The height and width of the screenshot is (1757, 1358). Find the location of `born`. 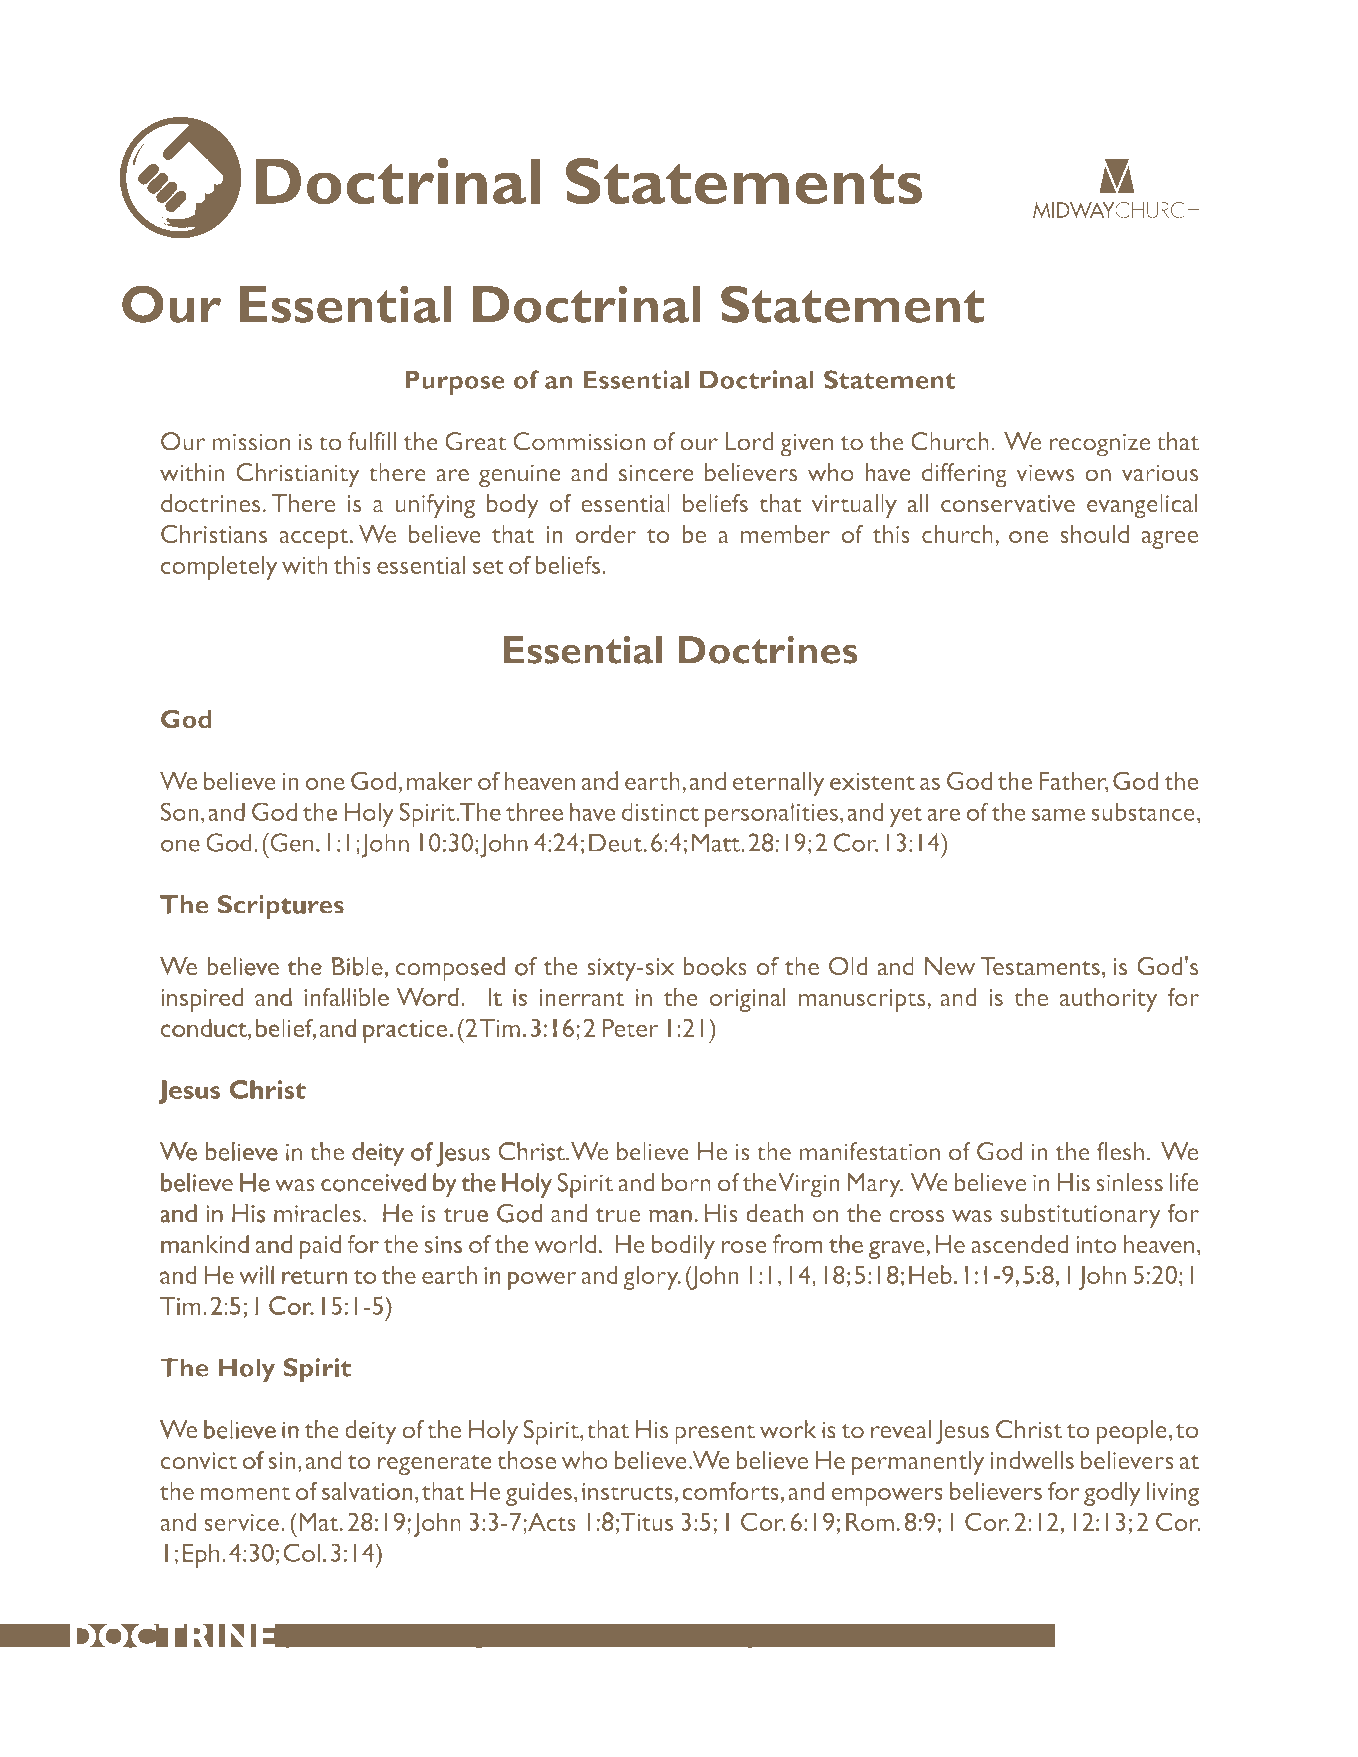

born is located at coordinates (686, 1182).
